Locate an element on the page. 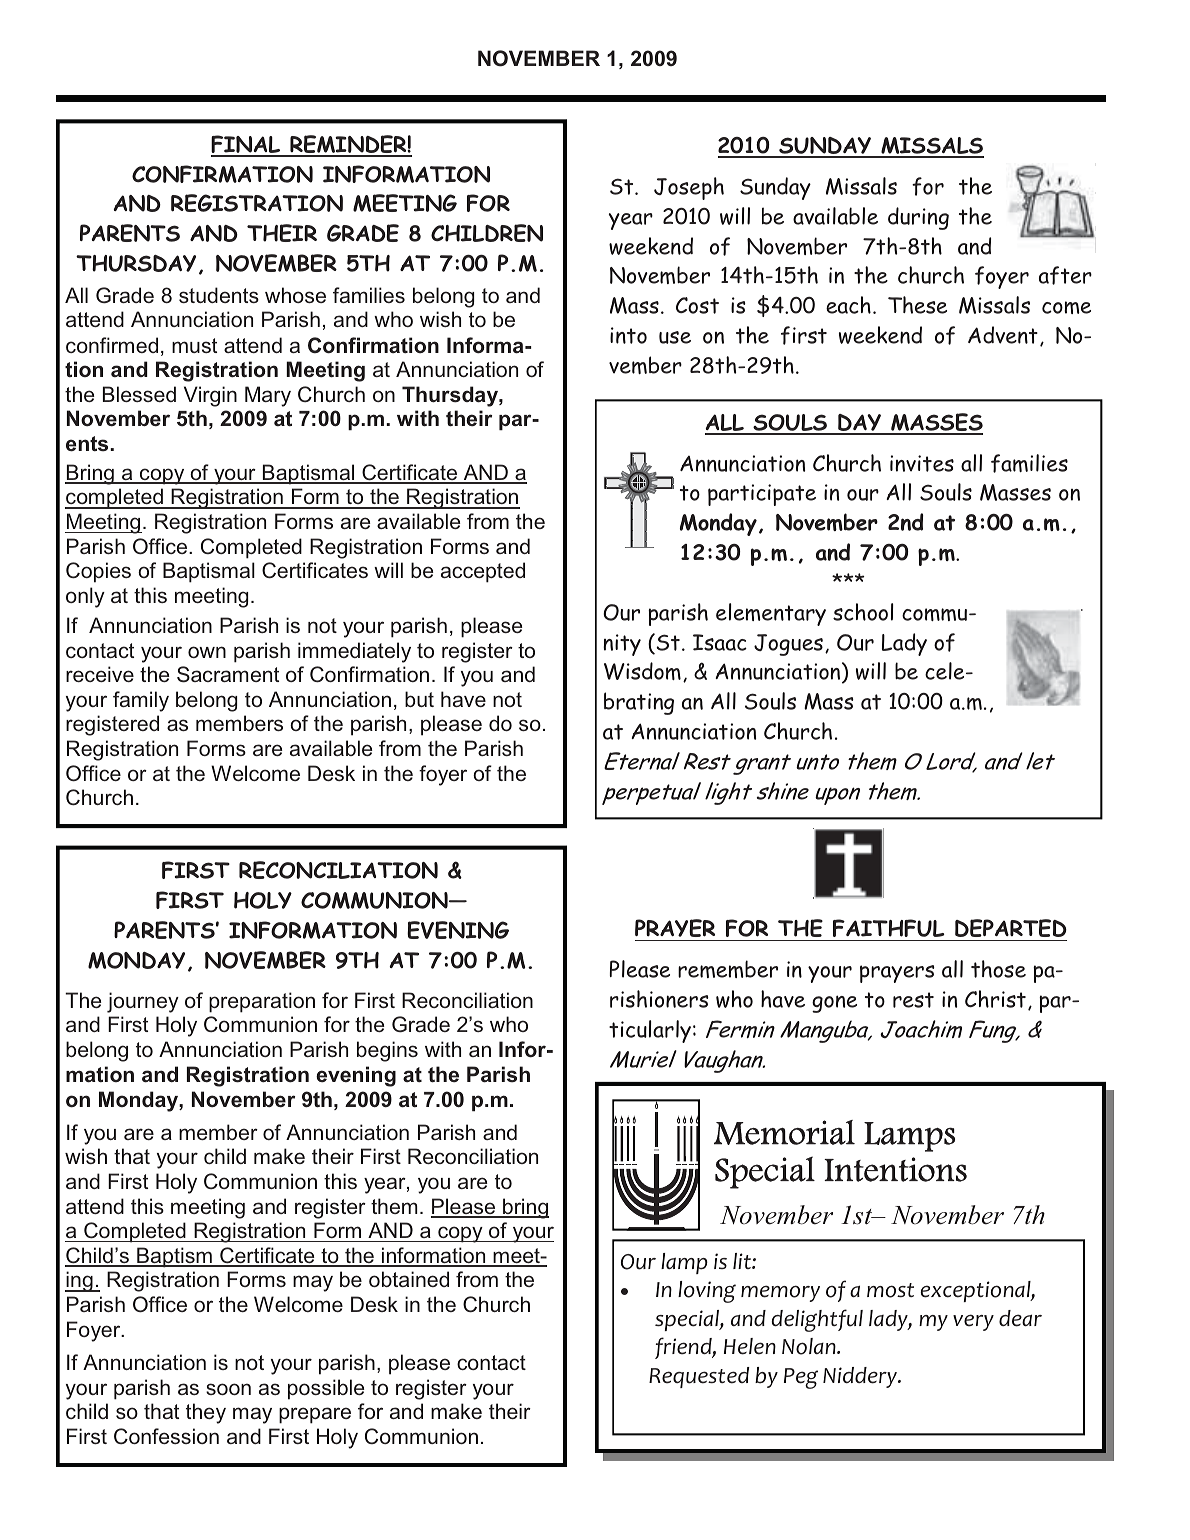 This document has height=1540, width=1190. accepted is located at coordinates (483, 572).
